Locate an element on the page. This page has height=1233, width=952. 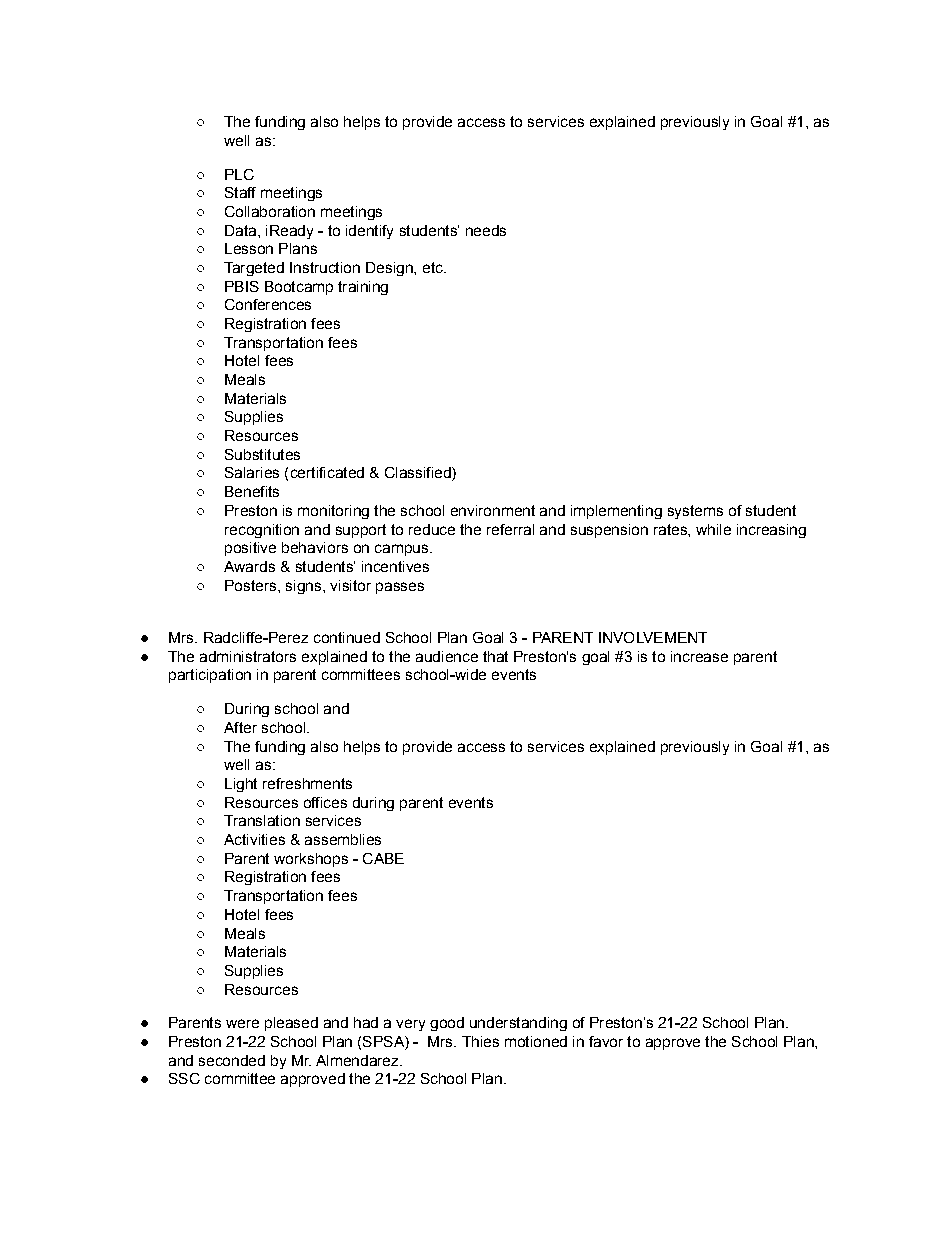
systems is located at coordinates (695, 512).
